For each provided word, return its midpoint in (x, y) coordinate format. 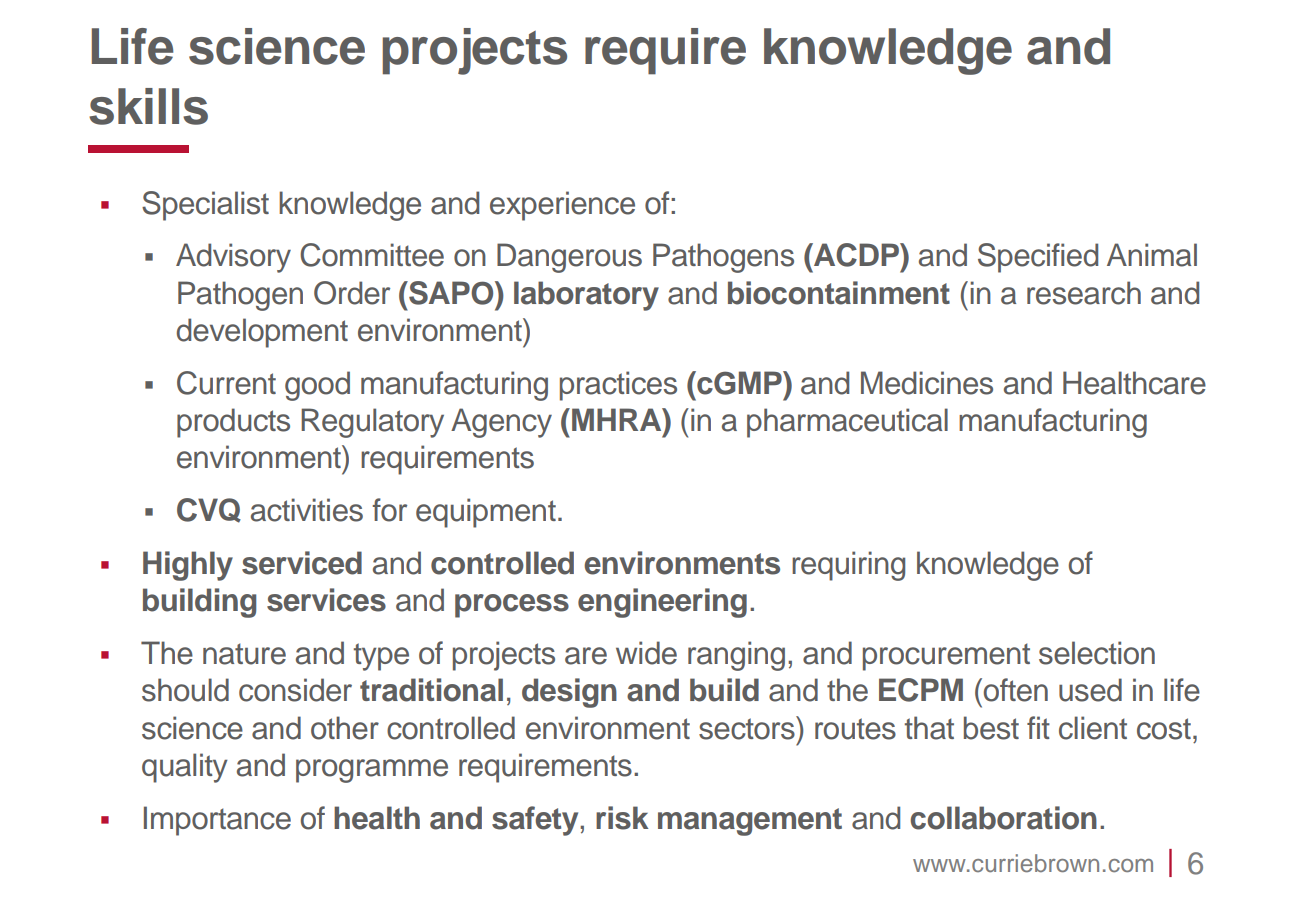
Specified (1038, 258)
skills (148, 106)
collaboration (1003, 818)
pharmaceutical (847, 423)
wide (646, 653)
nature (244, 654)
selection (1097, 653)
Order (352, 293)
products (233, 423)
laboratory (586, 296)
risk (622, 818)
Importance (217, 821)
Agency (501, 423)
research (1084, 293)
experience (562, 206)
